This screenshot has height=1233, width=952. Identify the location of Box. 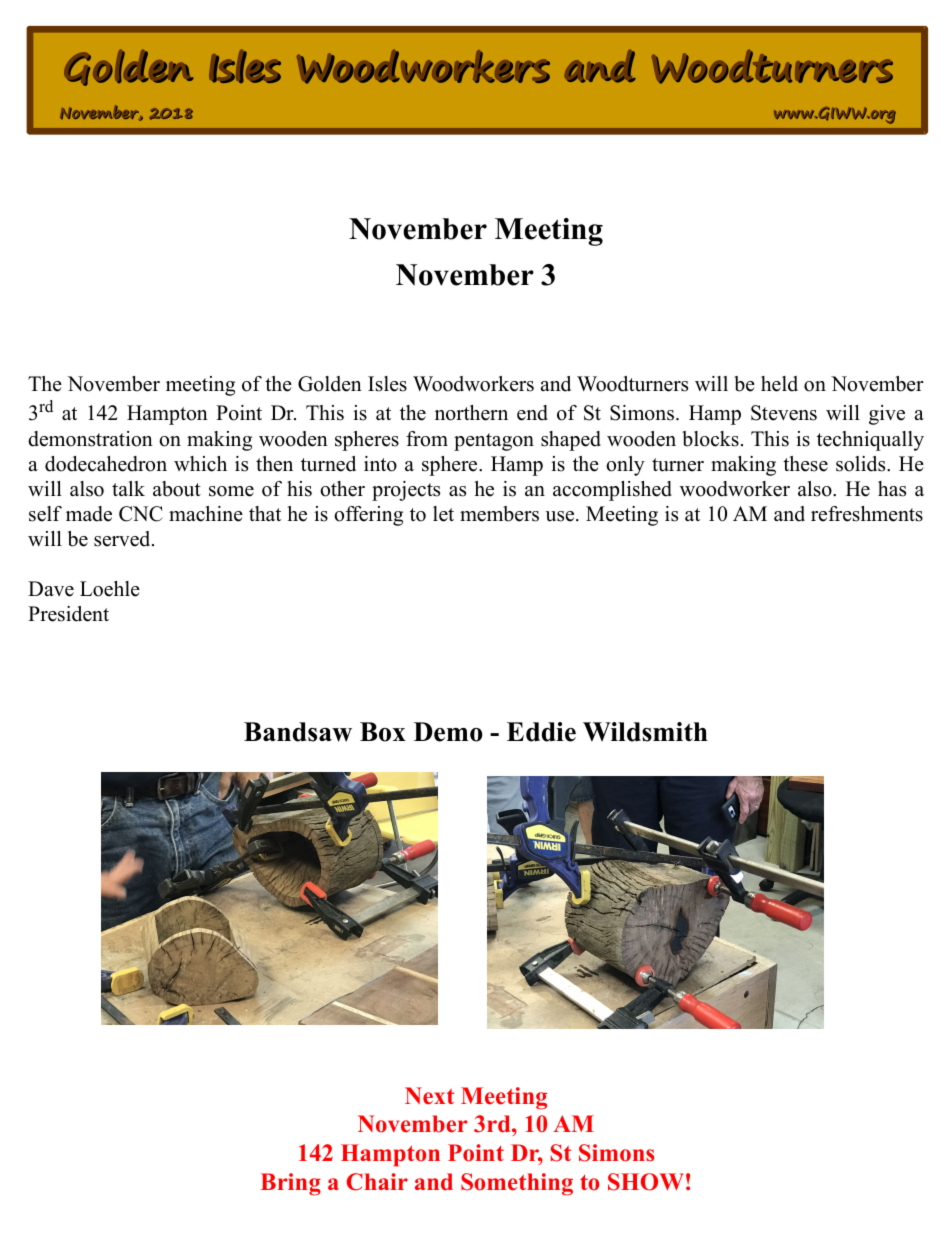
(383, 732).
